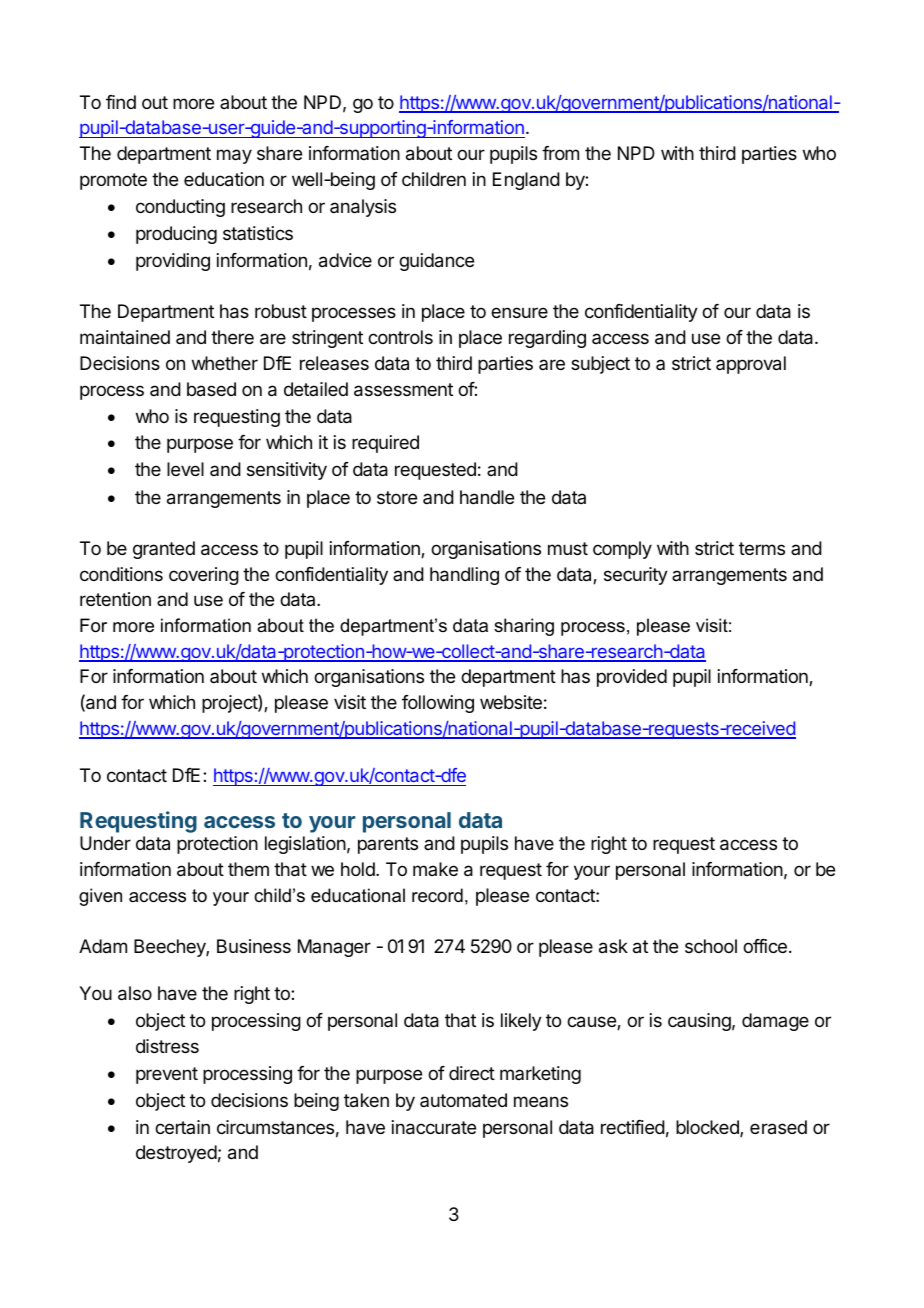  What do you see at coordinates (234, 156) in the image?
I see `may` at bounding box center [234, 156].
